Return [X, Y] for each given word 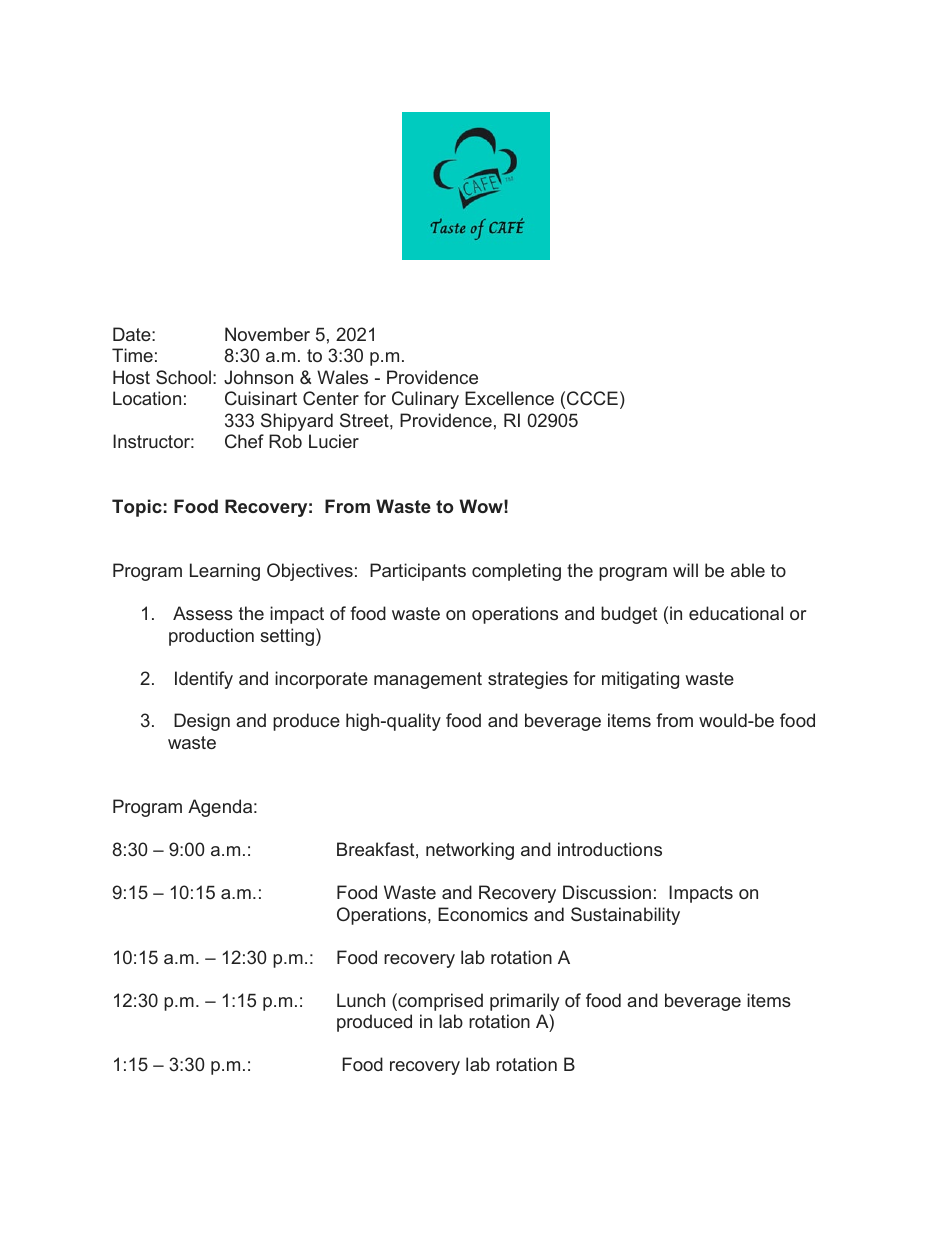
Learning [225, 572]
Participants [418, 572]
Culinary [425, 400]
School [183, 377]
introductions [610, 849]
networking [470, 851]
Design [202, 722]
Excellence [509, 398]
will [685, 570]
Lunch [361, 1000]
